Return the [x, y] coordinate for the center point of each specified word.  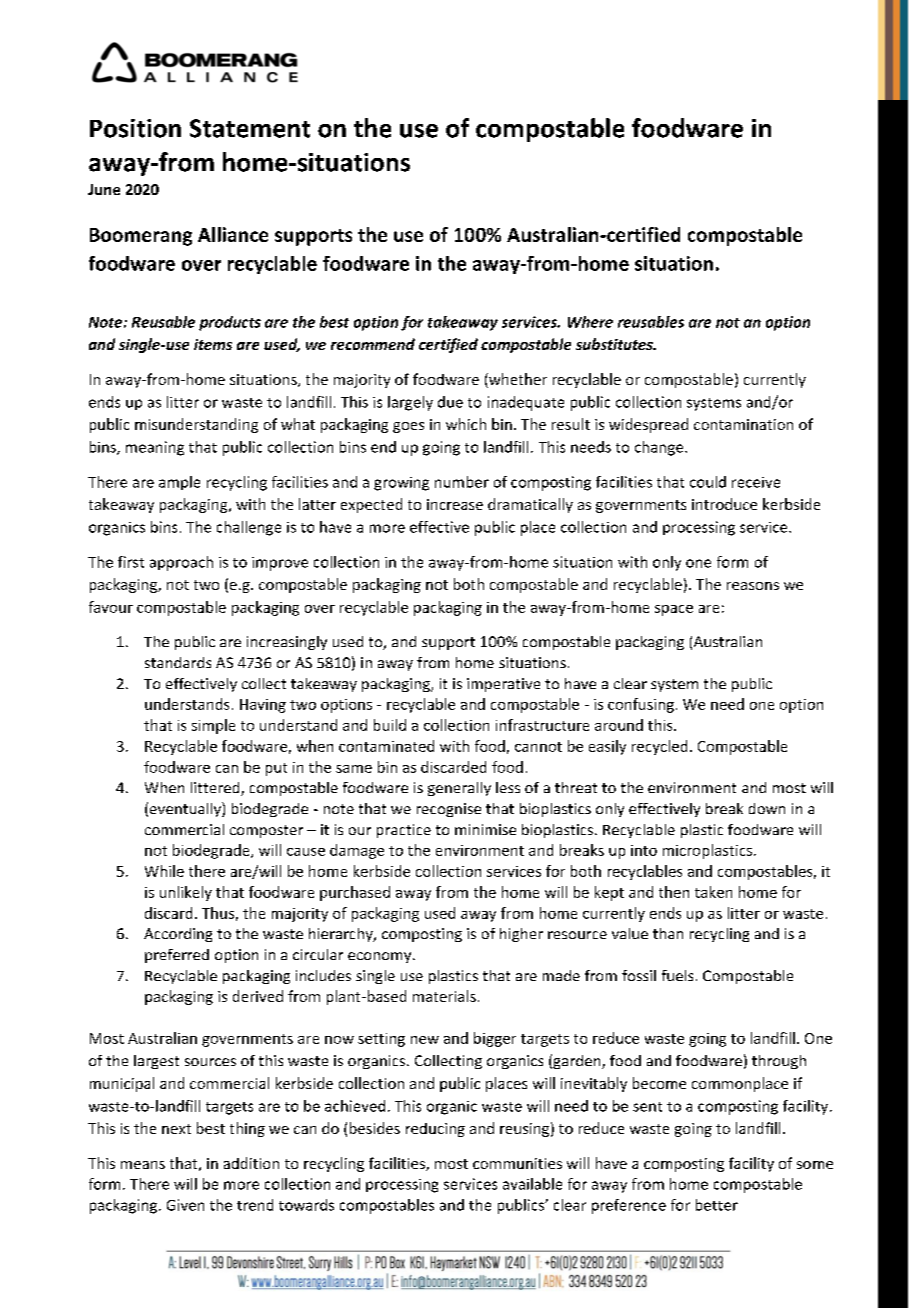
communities [517, 1163]
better [717, 1205]
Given [185, 1205]
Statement [250, 128]
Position [135, 128]
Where [590, 322]
